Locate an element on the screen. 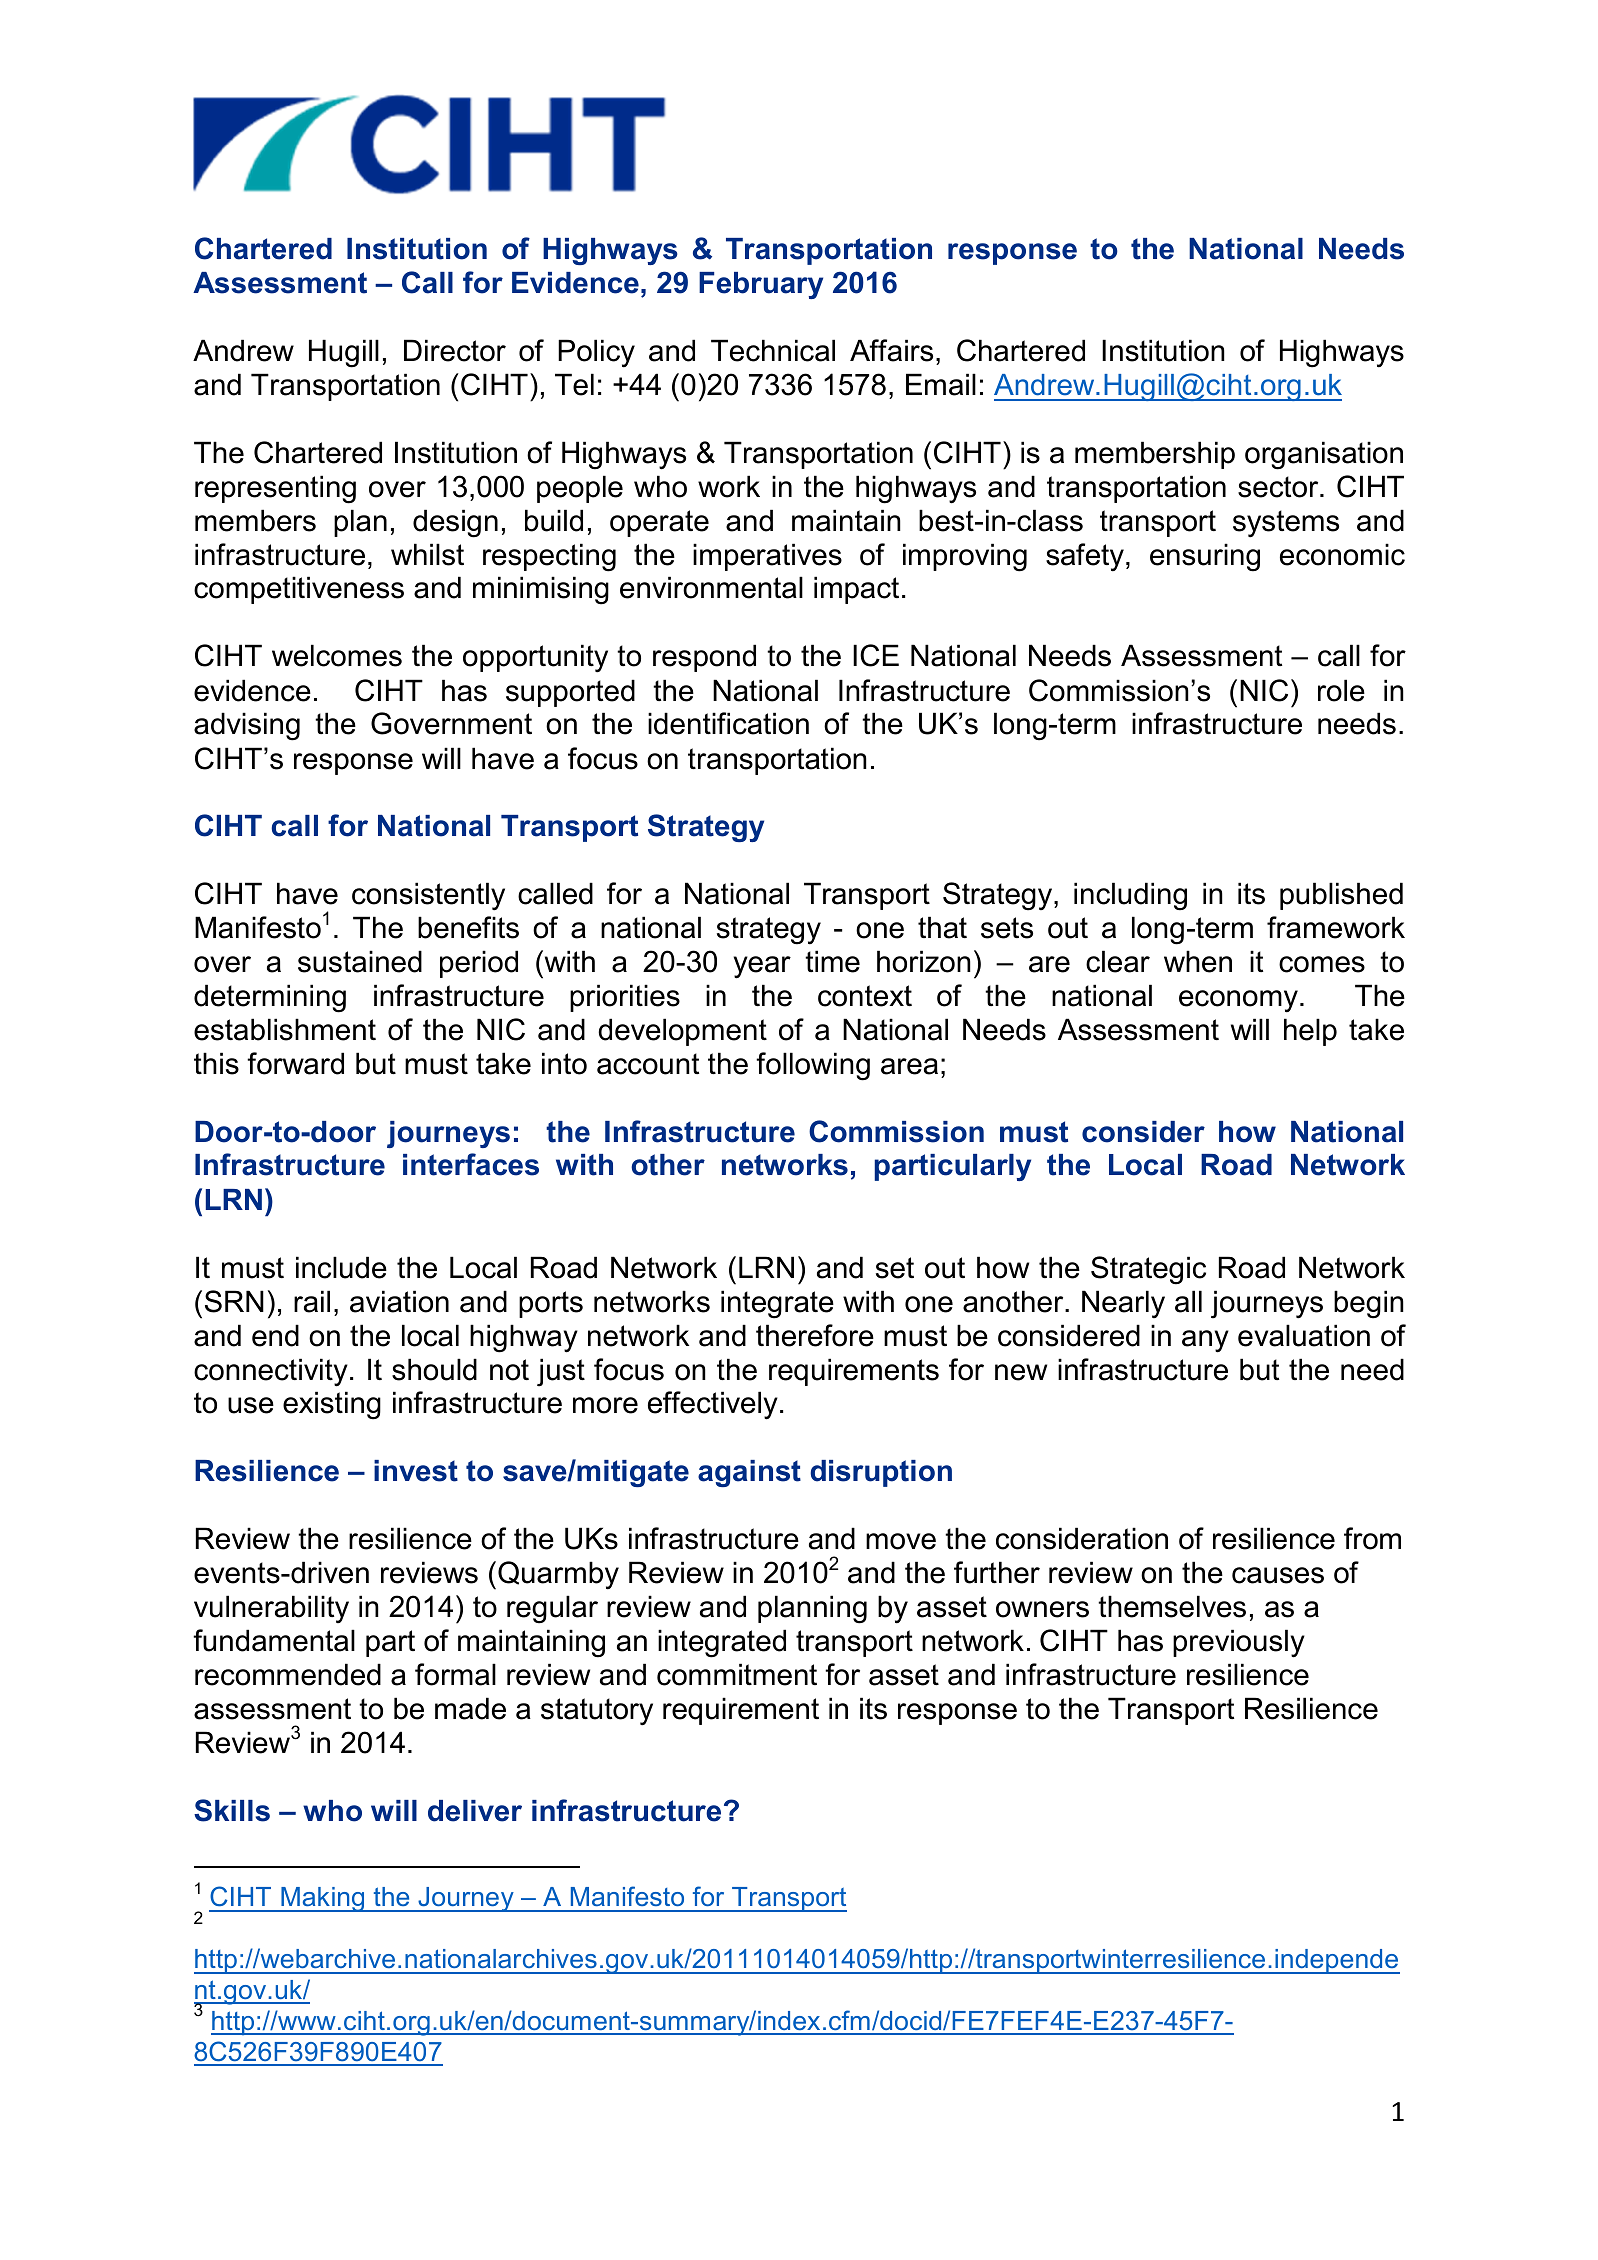  Making is located at coordinates (323, 1899).
